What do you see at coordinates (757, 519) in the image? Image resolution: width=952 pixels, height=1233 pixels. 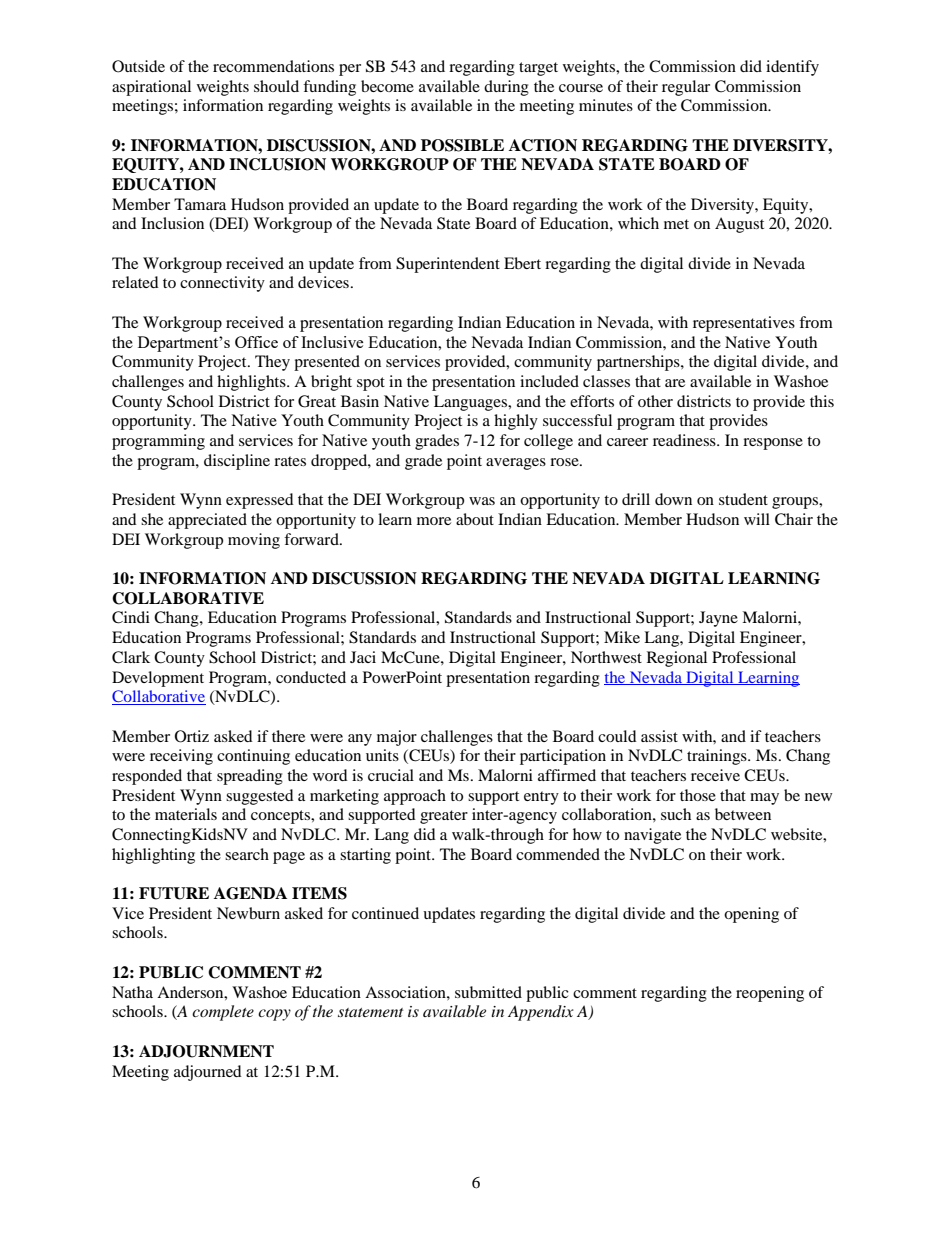 I see `will` at bounding box center [757, 519].
